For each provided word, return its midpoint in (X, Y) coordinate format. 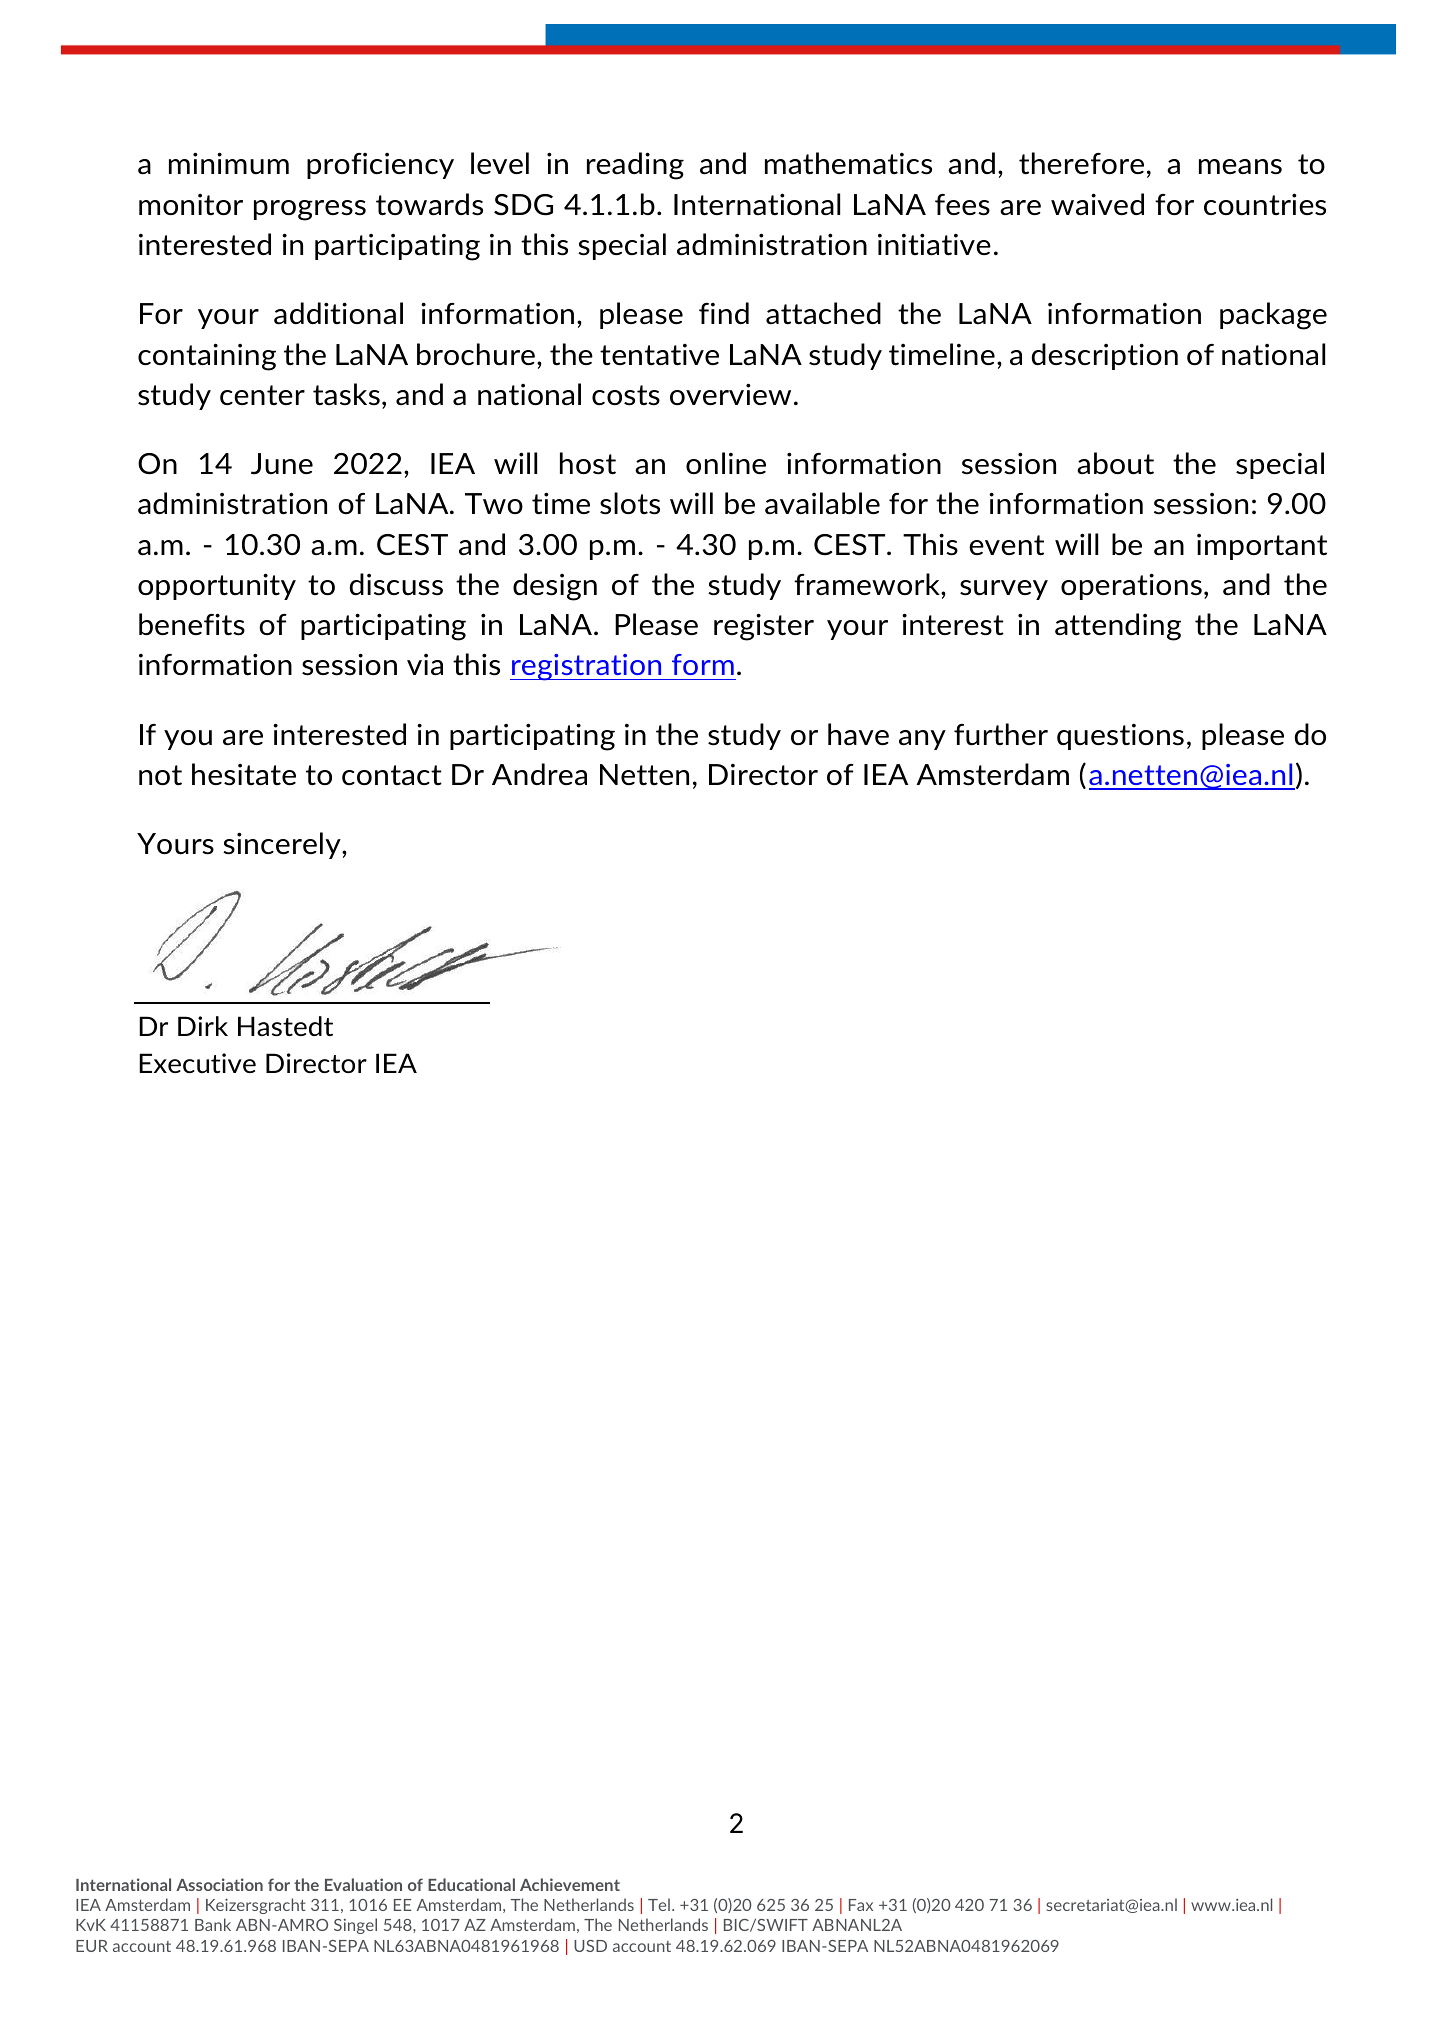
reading (635, 166)
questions (1120, 737)
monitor (191, 205)
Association (219, 1884)
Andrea (539, 774)
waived (1097, 204)
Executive (197, 1063)
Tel (659, 1904)
